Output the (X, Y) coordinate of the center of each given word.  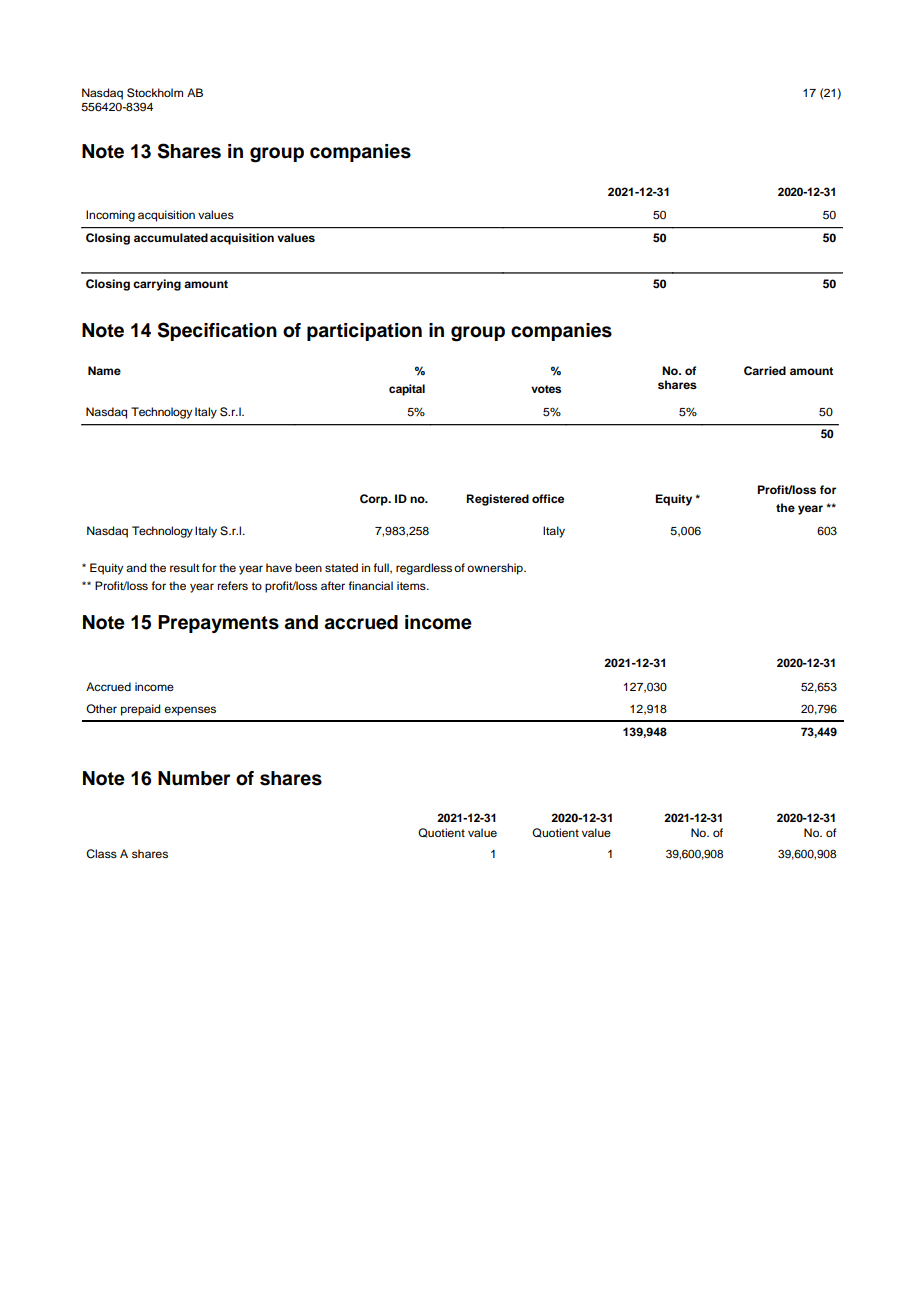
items (412, 585)
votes (546, 389)
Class (101, 854)
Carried (765, 371)
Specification (217, 331)
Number (194, 778)
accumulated (171, 237)
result (184, 567)
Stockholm (155, 93)
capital (407, 390)
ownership (496, 569)
